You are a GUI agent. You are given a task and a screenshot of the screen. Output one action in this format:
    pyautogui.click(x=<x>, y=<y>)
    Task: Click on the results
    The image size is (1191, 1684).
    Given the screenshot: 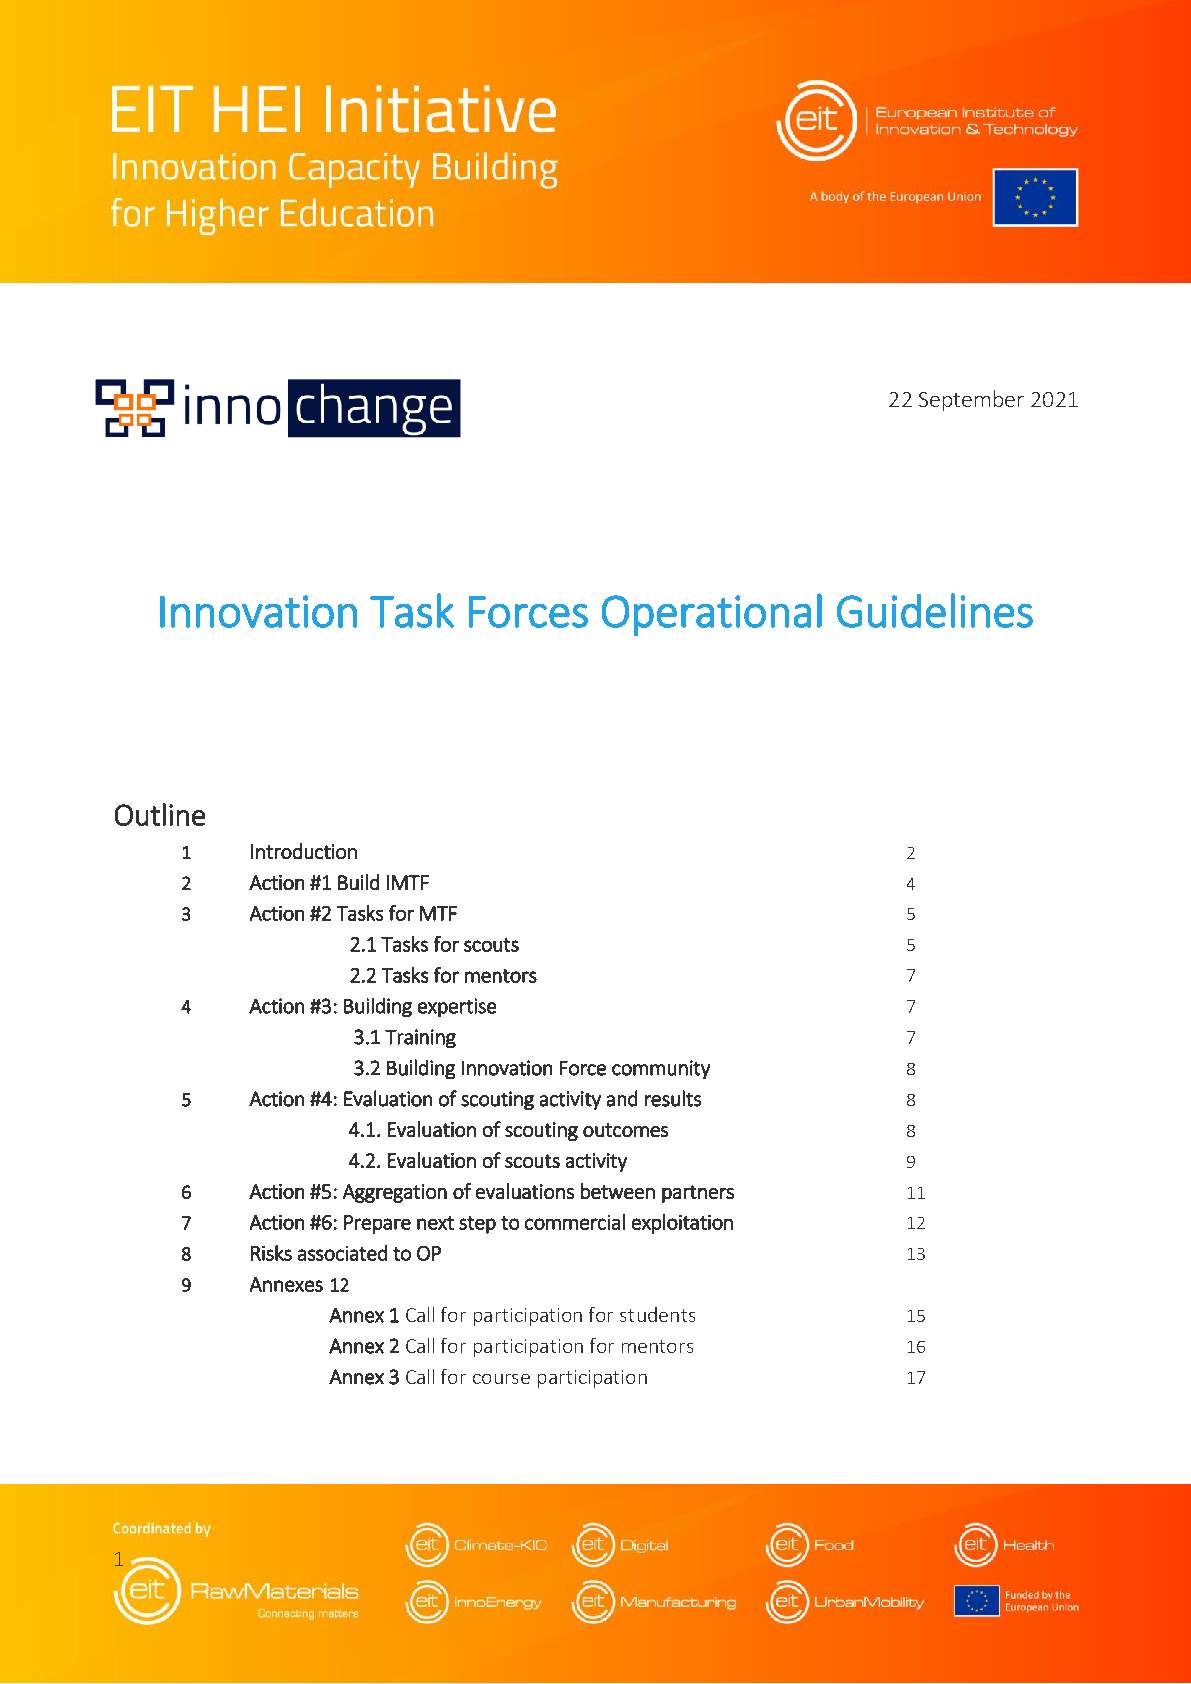 What is the action you would take?
    pyautogui.click(x=673, y=1098)
